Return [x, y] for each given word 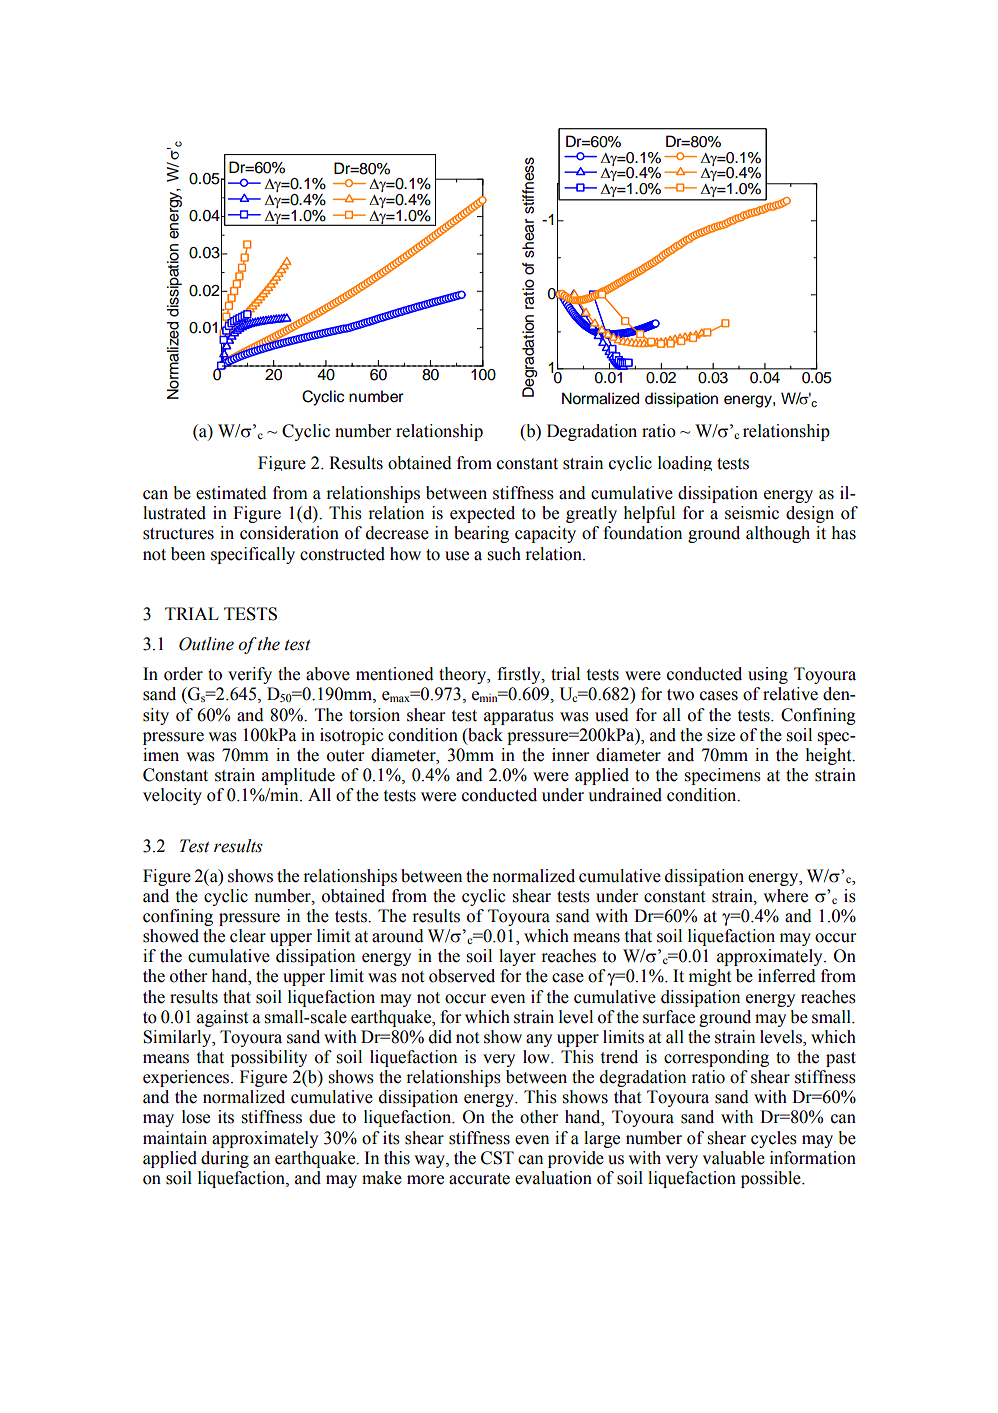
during [225, 1159]
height [830, 756]
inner [570, 755]
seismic [752, 513]
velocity [172, 796]
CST [497, 1158]
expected [482, 514]
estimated [231, 493]
